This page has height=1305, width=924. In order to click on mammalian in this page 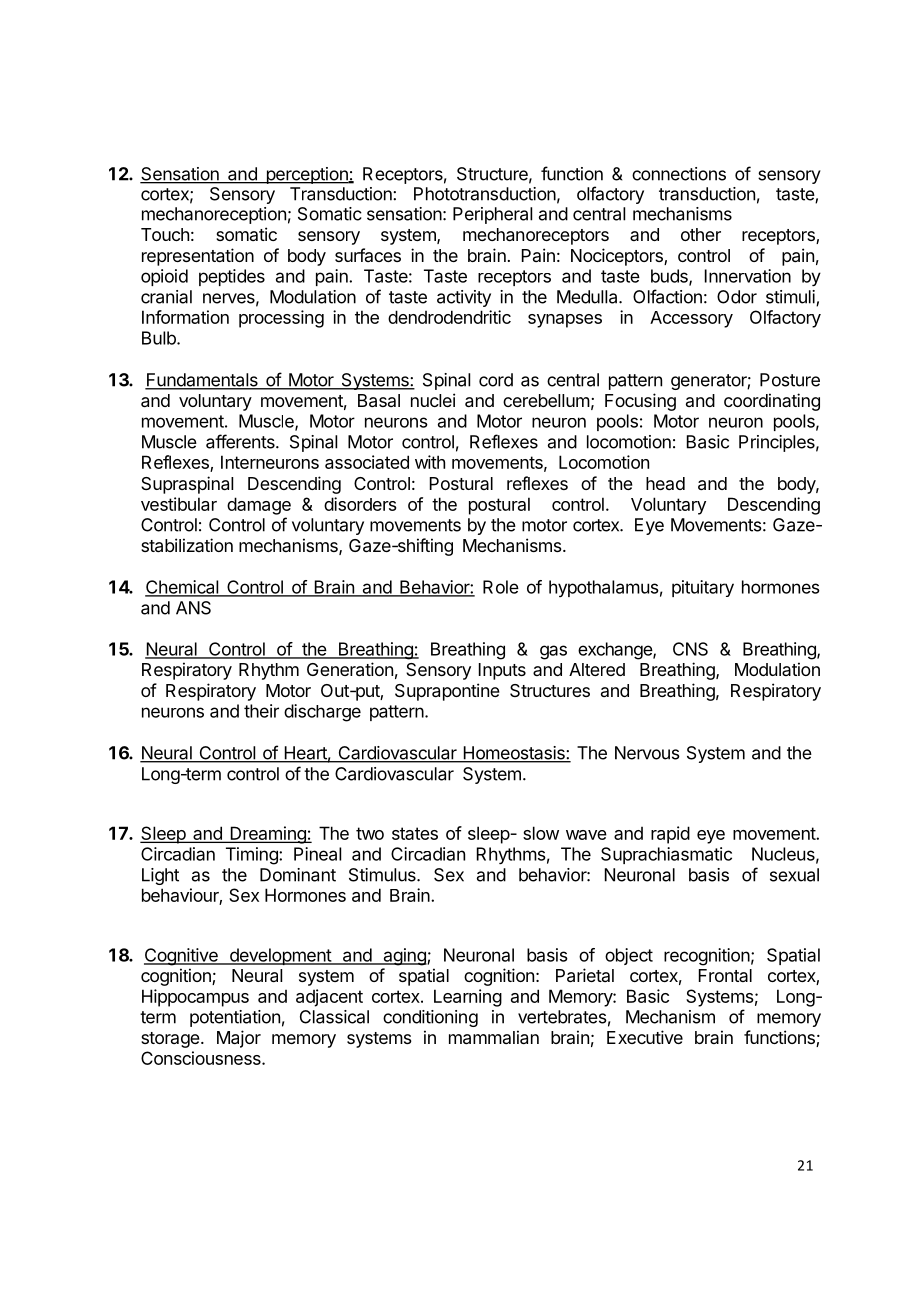, I will do `click(494, 1037)`.
